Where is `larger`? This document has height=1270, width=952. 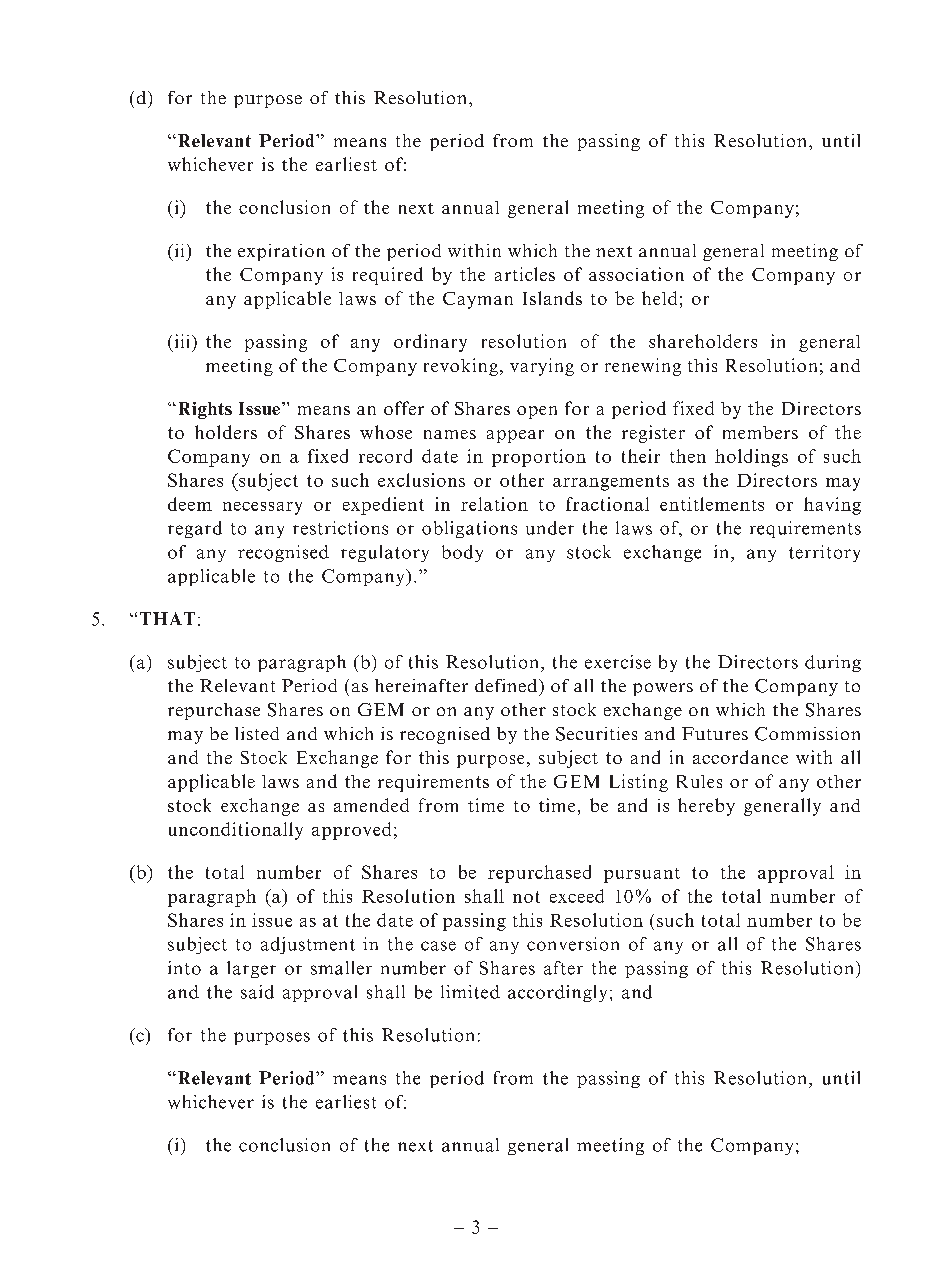
larger is located at coordinates (251, 969).
